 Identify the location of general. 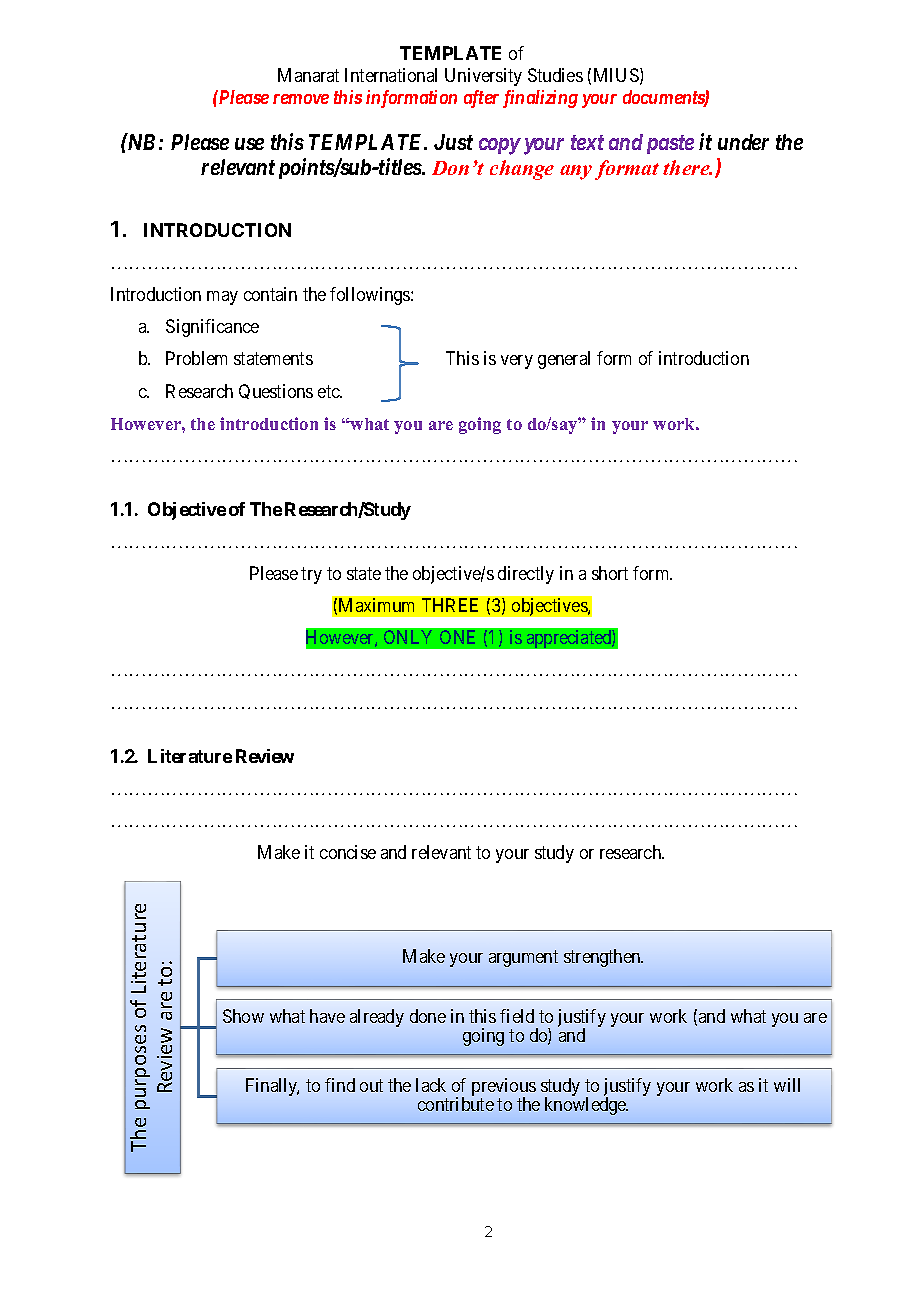
(564, 360).
